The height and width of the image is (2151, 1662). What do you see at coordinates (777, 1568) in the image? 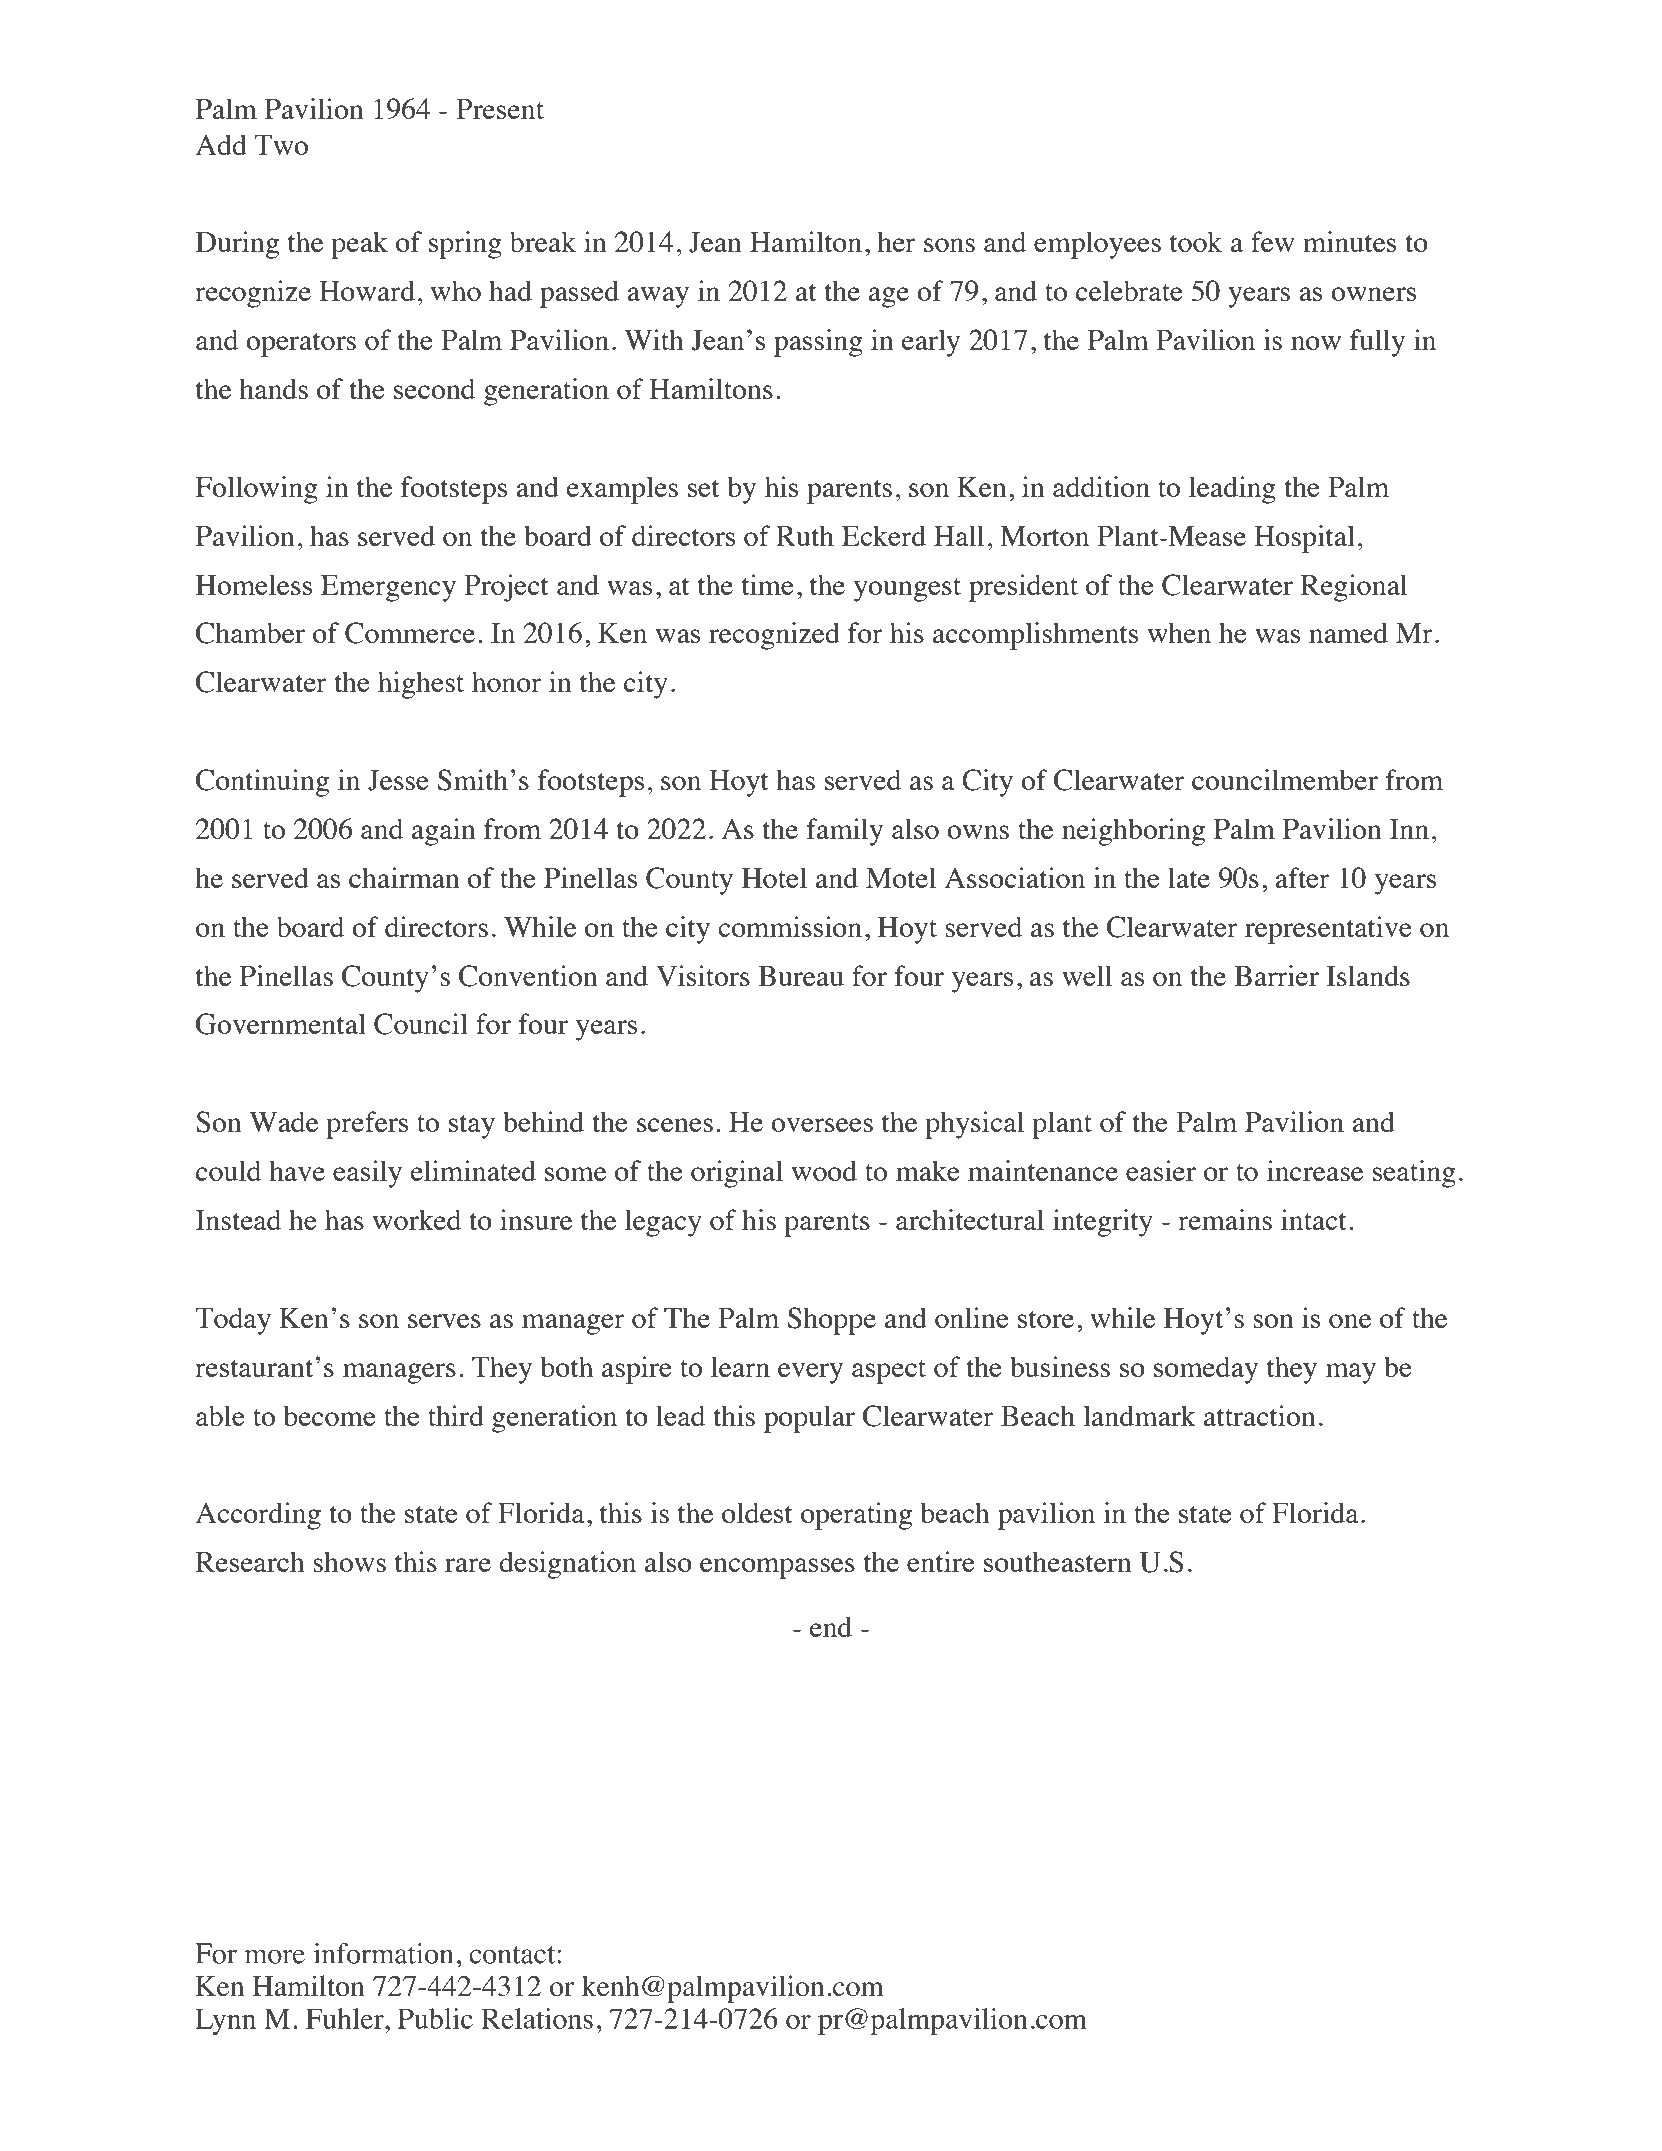
I see `encompasses` at bounding box center [777, 1568].
